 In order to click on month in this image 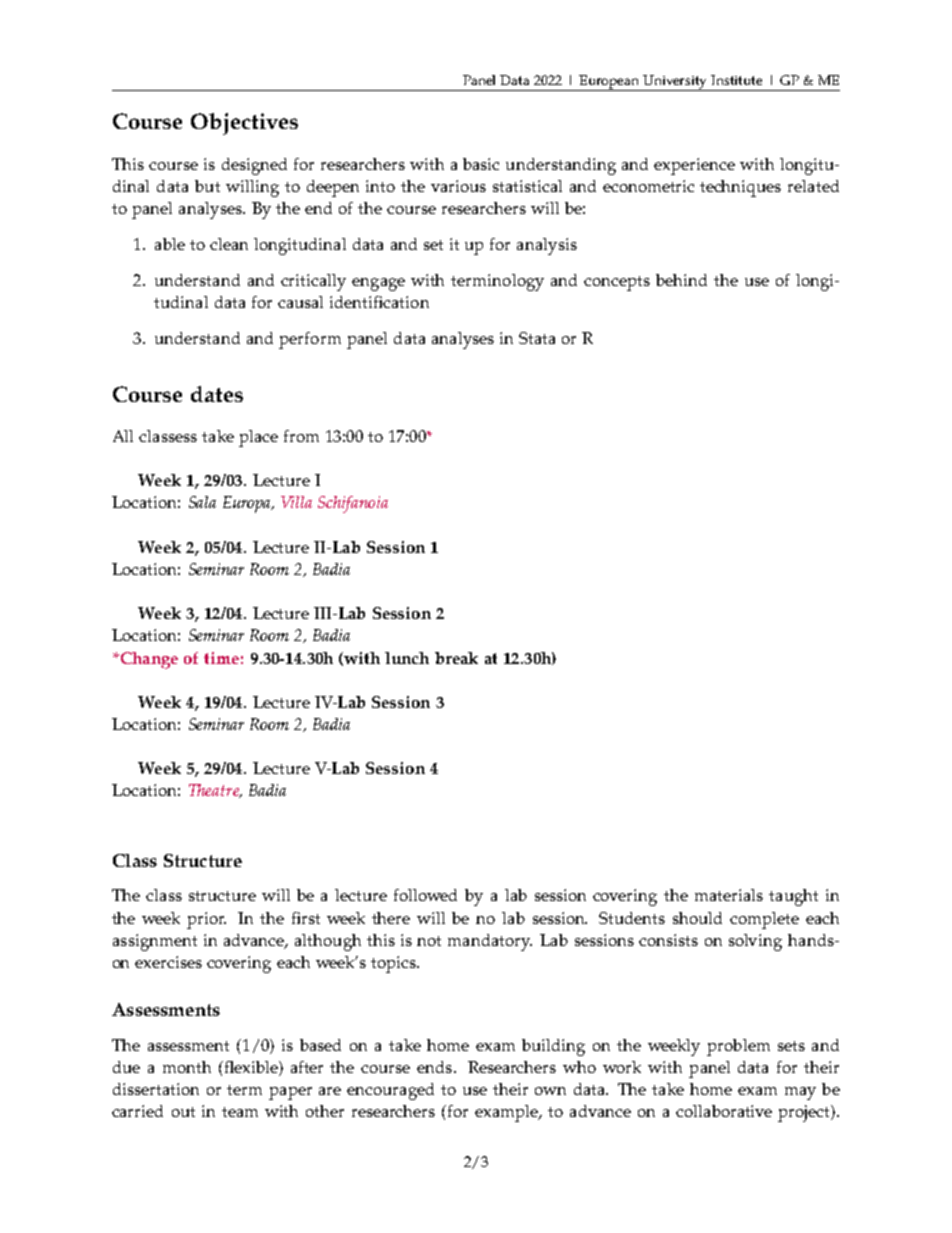, I will do `click(187, 1067)`.
